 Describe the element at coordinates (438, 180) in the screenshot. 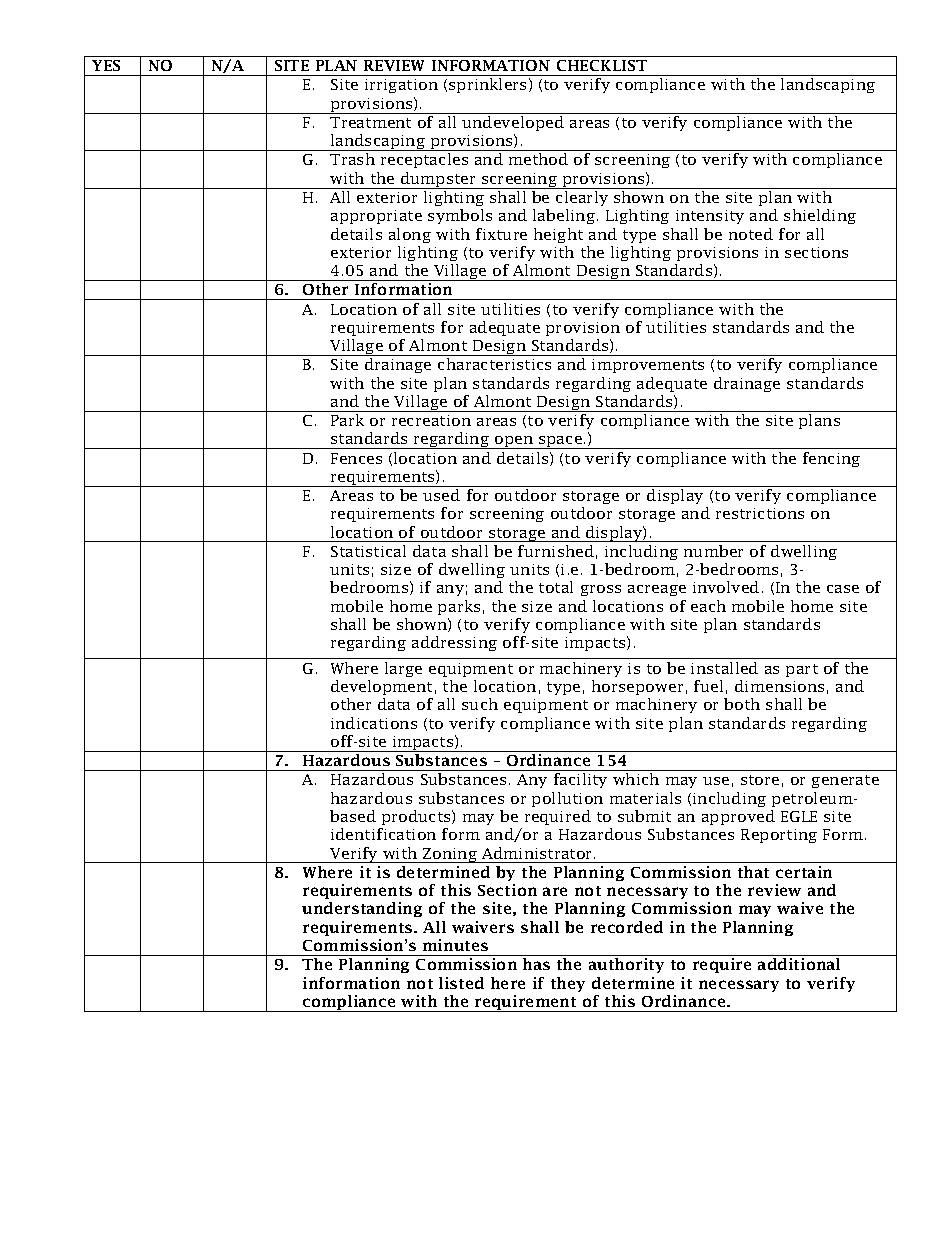

I see `dumpster` at that location.
